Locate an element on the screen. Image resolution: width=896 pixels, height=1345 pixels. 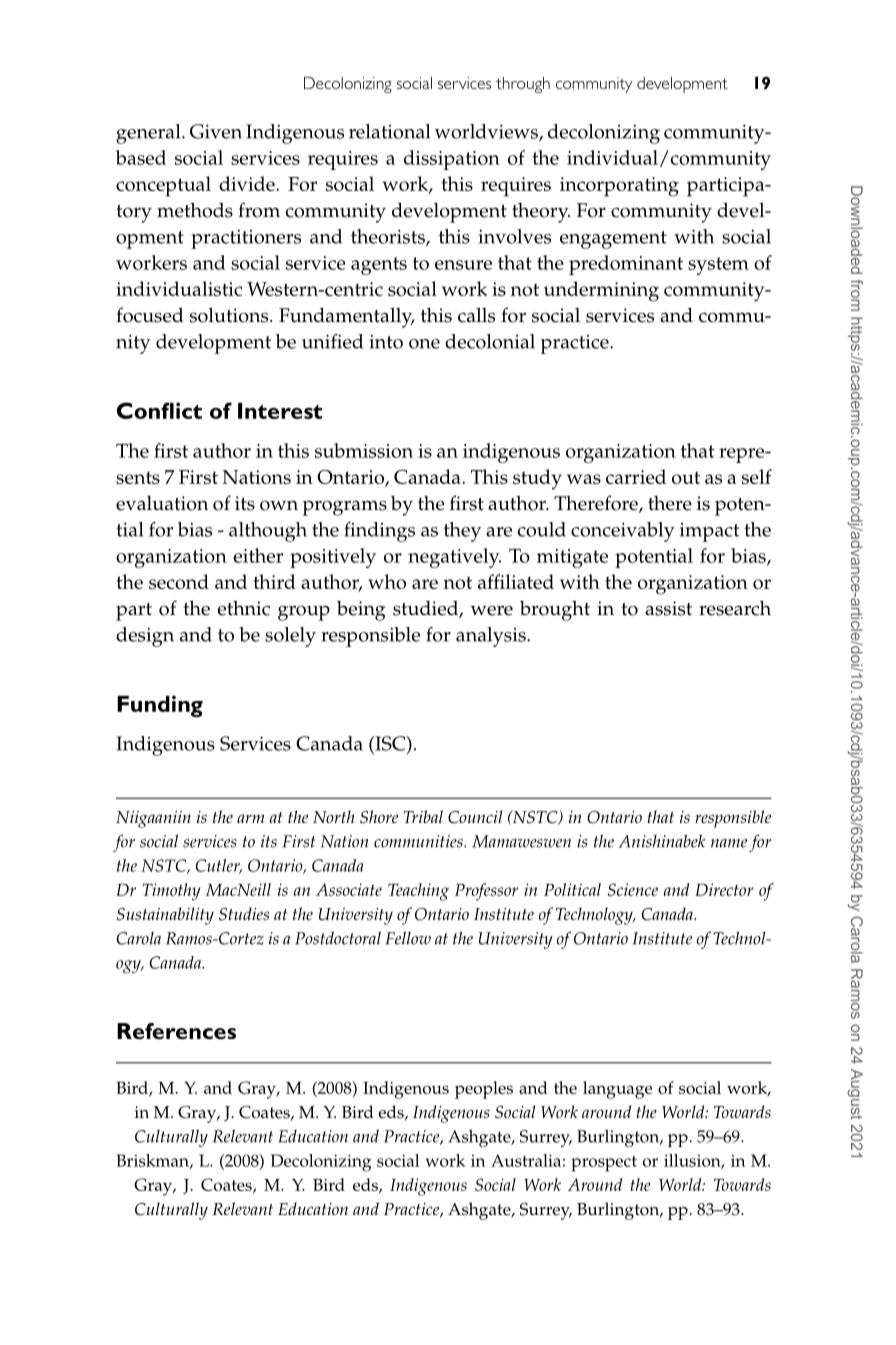
system is located at coordinates (718, 266).
